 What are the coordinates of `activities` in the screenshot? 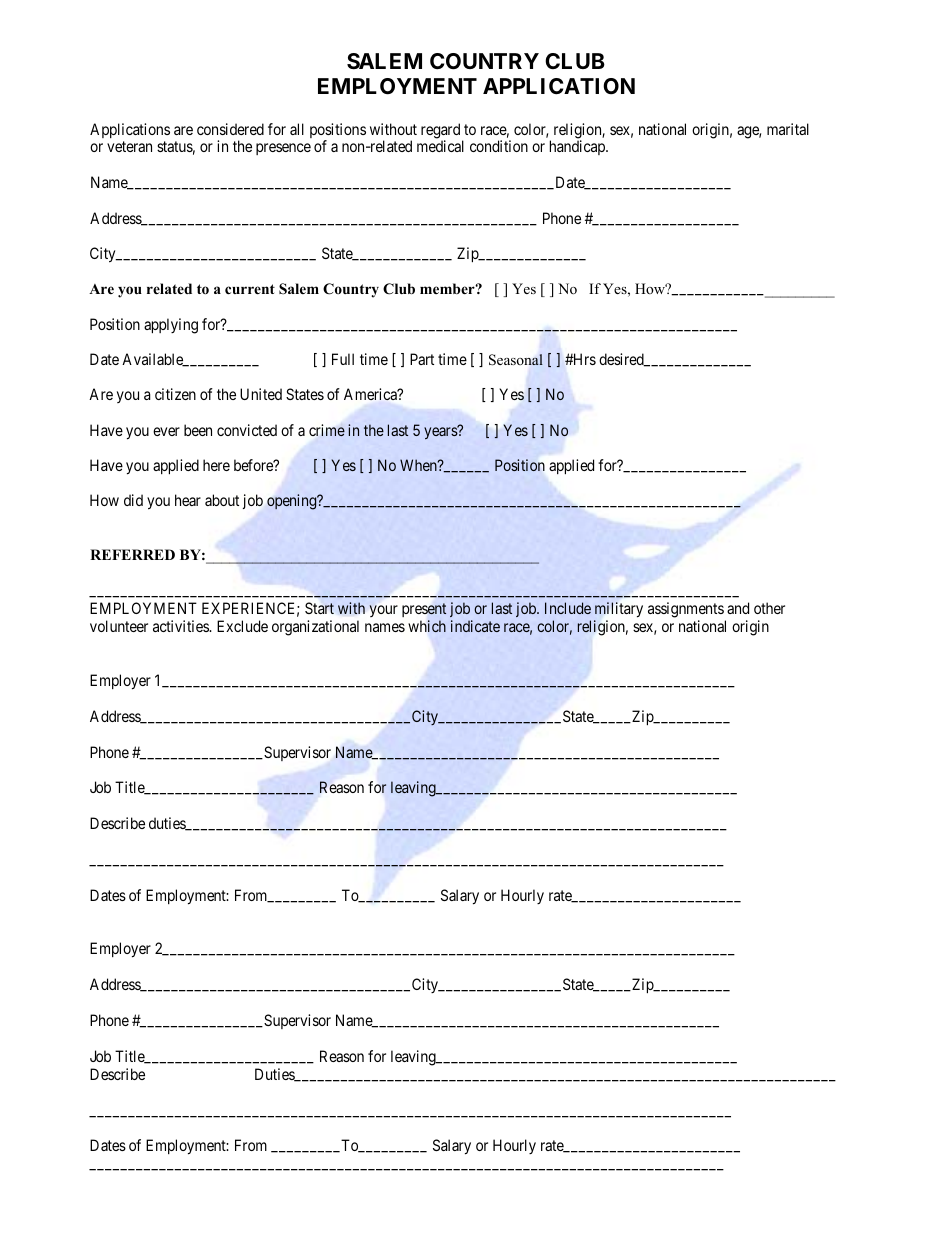 It's located at (182, 626).
